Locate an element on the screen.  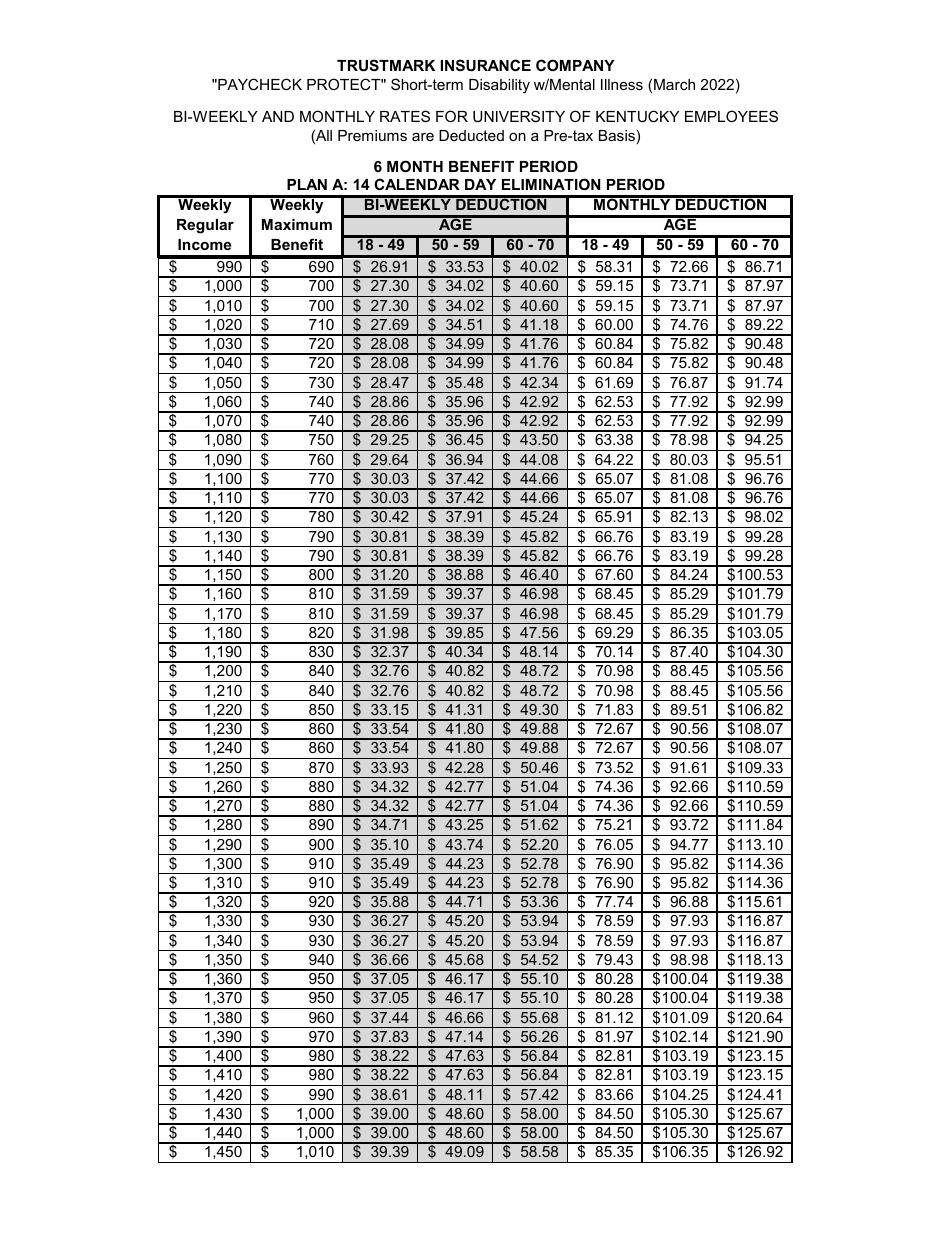
KENTUCKY is located at coordinates (637, 116).
